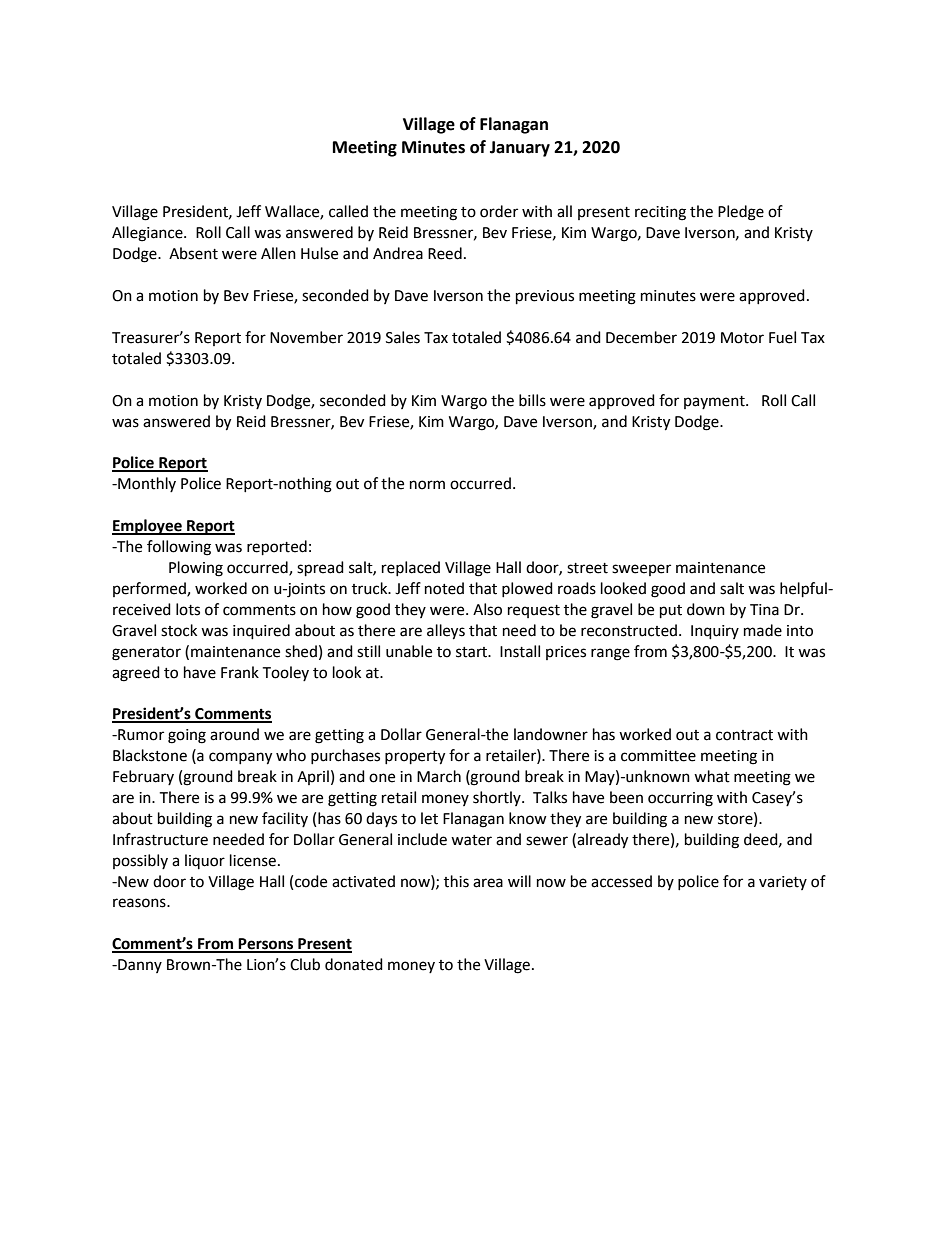 Image resolution: width=952 pixels, height=1233 pixels. Describe the element at coordinates (473, 652) in the screenshot. I see `start` at that location.
